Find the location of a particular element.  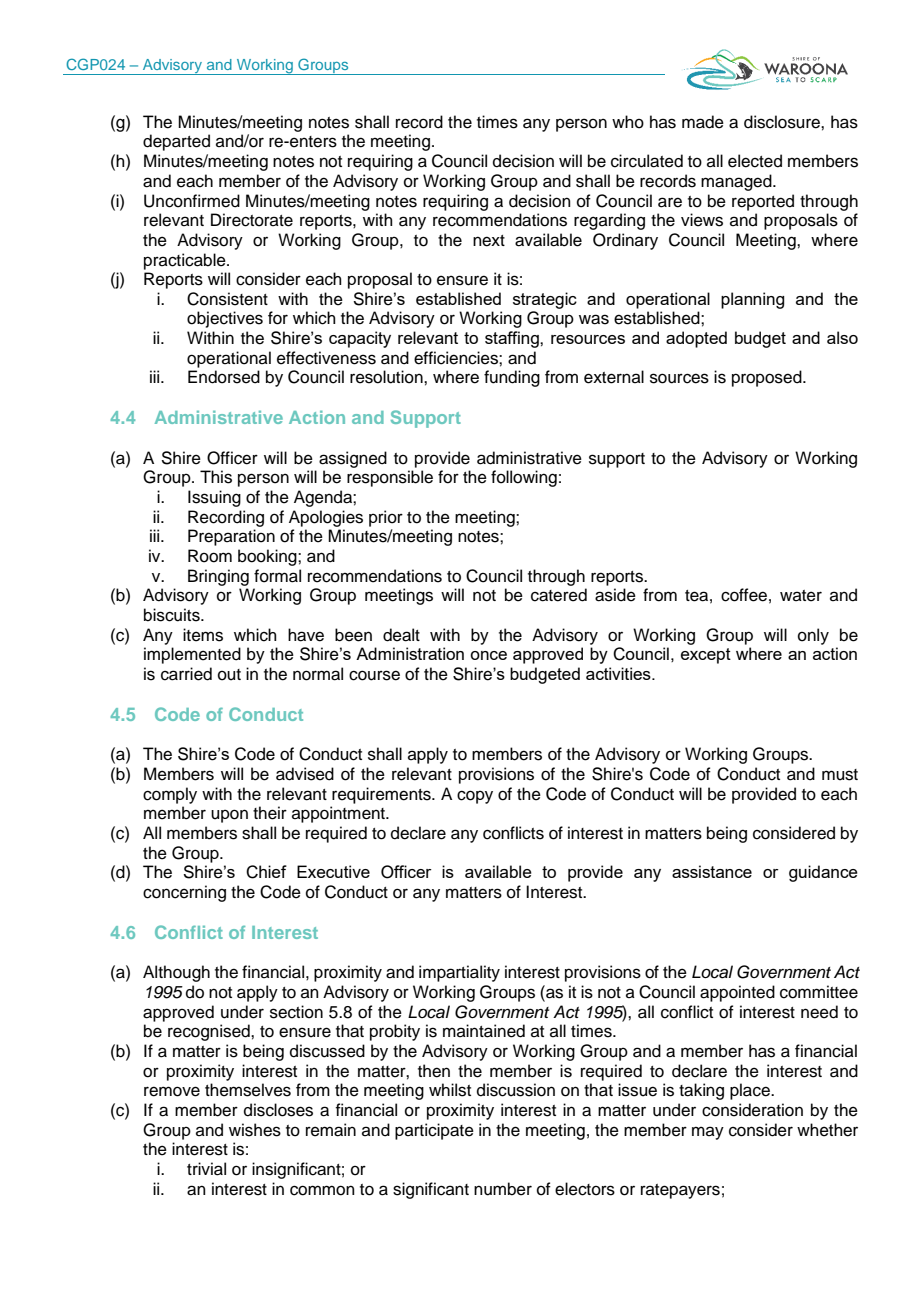

catered is located at coordinates (559, 595).
